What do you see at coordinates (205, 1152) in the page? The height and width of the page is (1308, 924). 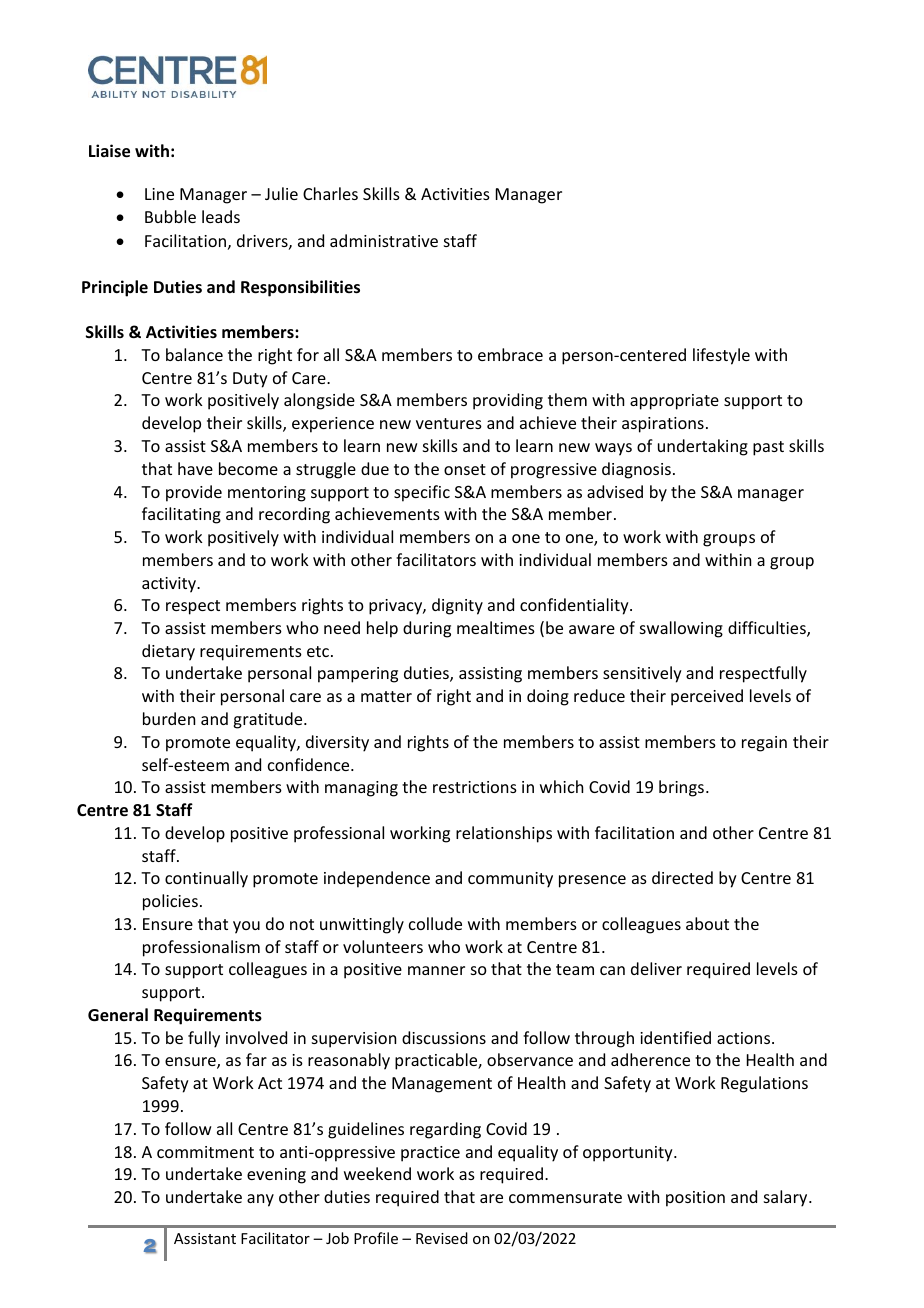 I see `commitment` at bounding box center [205, 1152].
